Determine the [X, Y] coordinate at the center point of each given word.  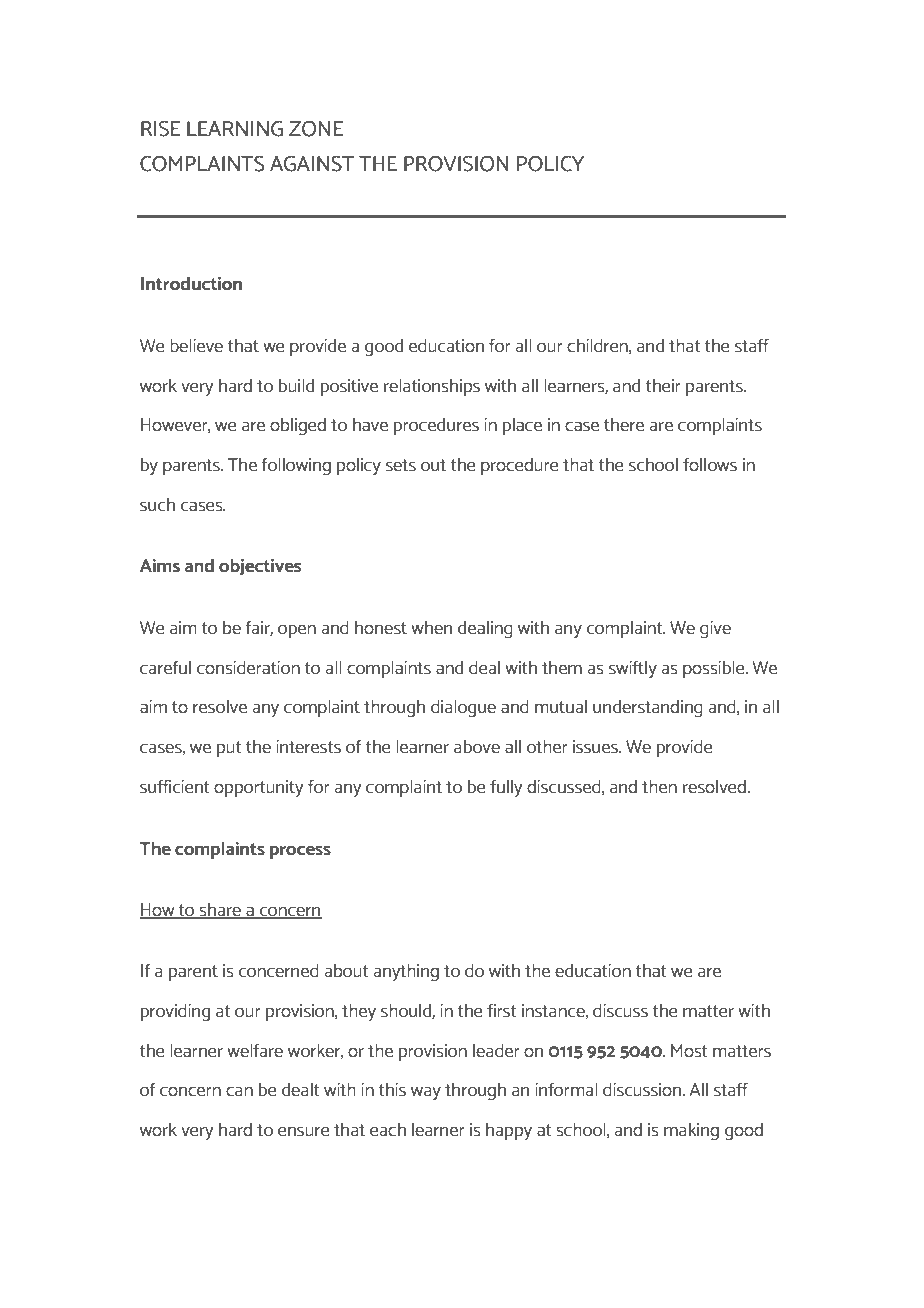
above [477, 747]
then [659, 787]
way [426, 1093]
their [663, 386]
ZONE [316, 128]
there [624, 425]
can [239, 1091]
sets [401, 465]
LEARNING [235, 128]
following [296, 466]
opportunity [258, 788]
